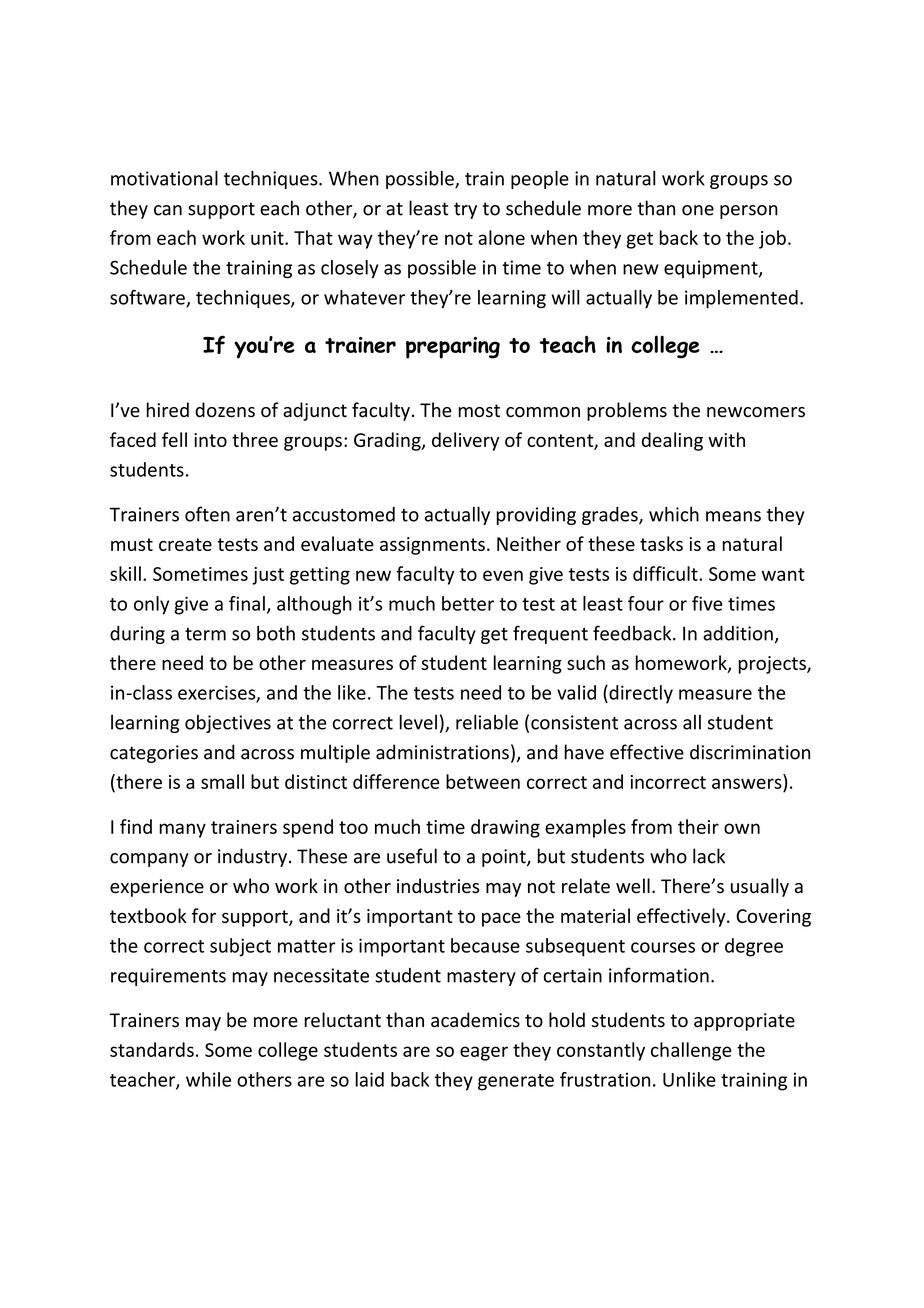  What do you see at coordinates (168, 210) in the document?
I see `can` at bounding box center [168, 210].
